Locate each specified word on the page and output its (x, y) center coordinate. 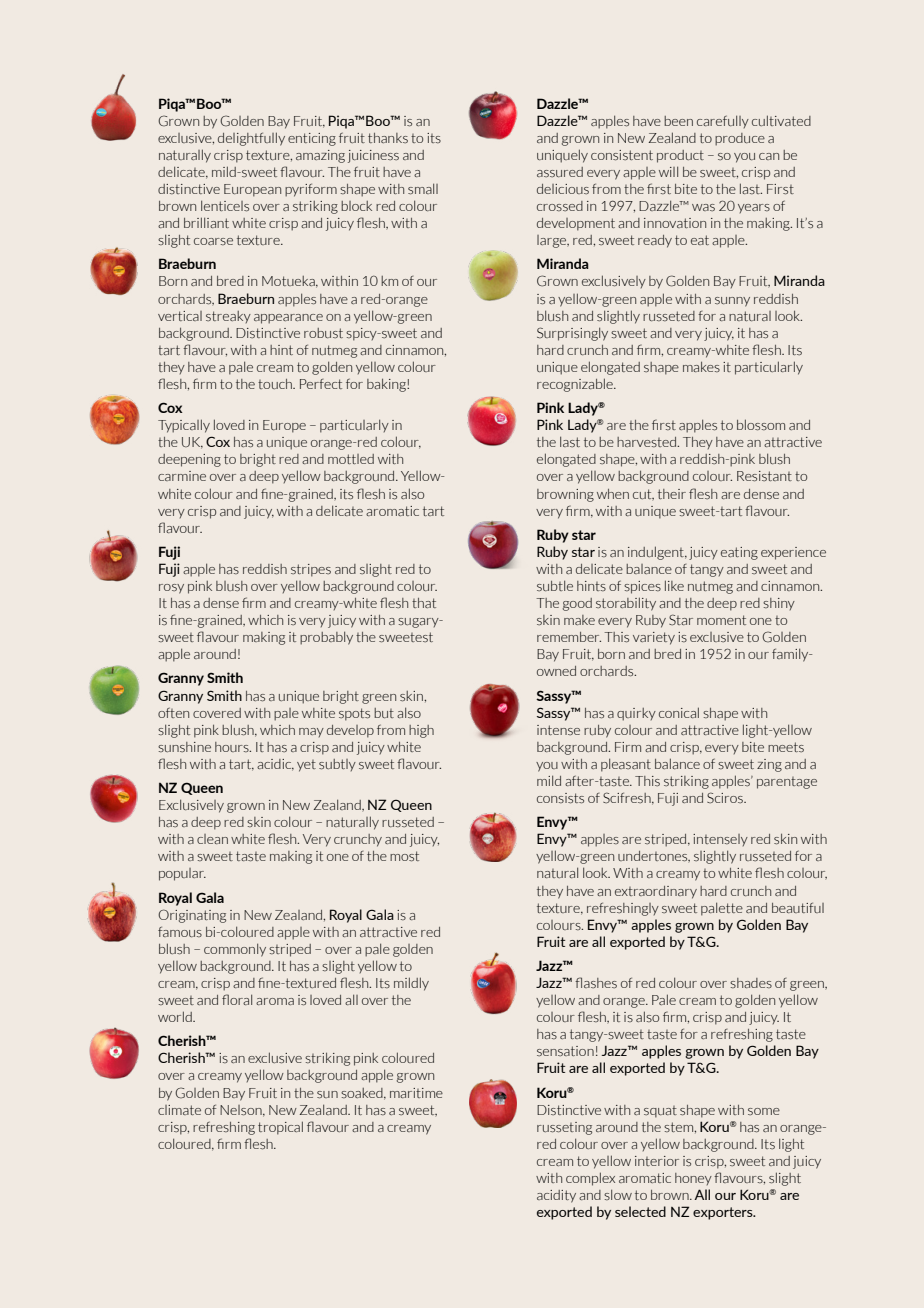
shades (751, 983)
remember (569, 637)
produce (740, 139)
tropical (280, 1128)
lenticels (225, 206)
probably (326, 638)
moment (721, 620)
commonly (235, 950)
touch (276, 384)
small (423, 189)
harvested (648, 442)
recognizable (576, 385)
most (404, 856)
